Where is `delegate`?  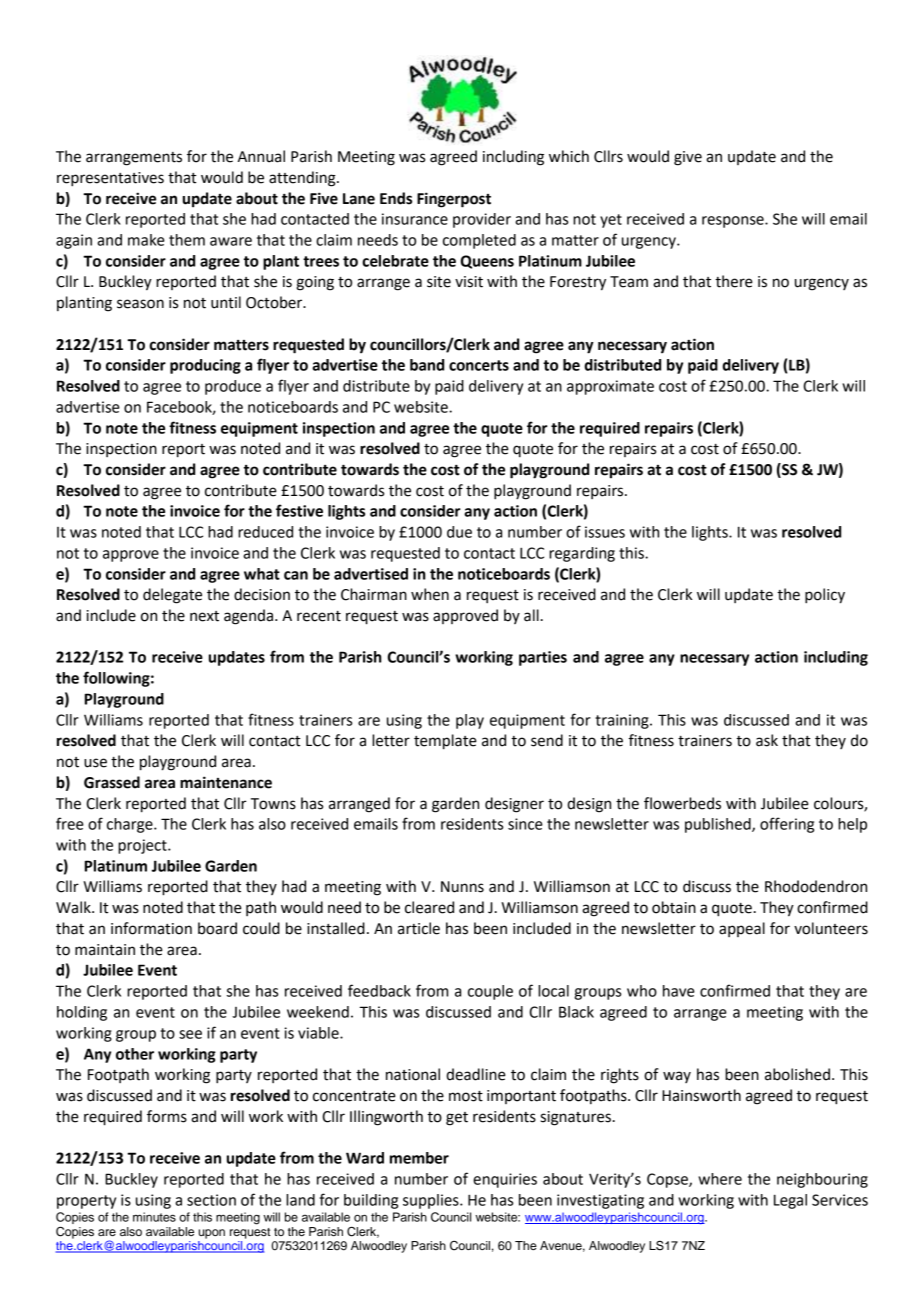 delegate is located at coordinates (172, 596).
